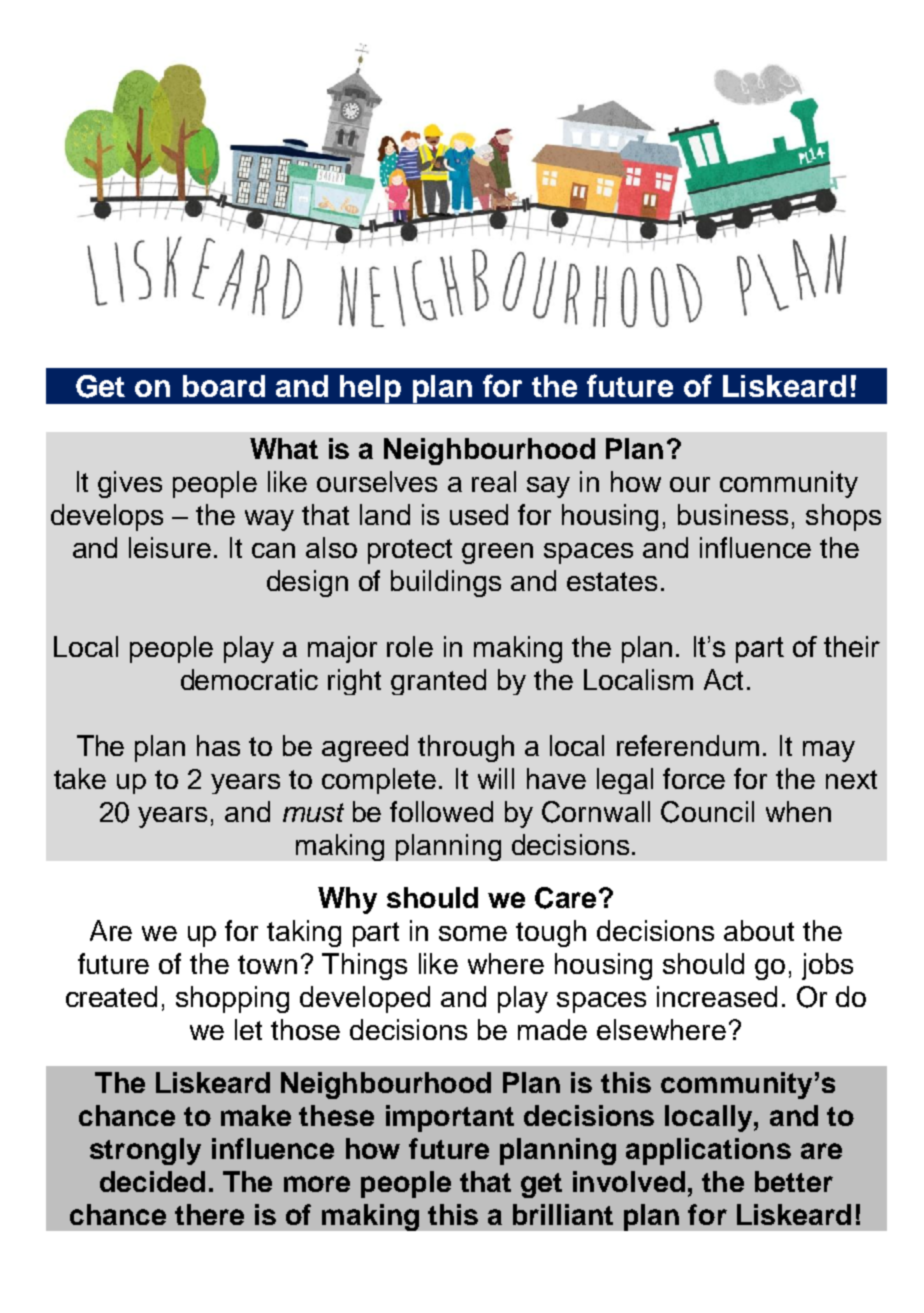 This screenshot has height=1313, width=924. Describe the element at coordinates (563, 1214) in the screenshot. I see `brilliant` at that location.
